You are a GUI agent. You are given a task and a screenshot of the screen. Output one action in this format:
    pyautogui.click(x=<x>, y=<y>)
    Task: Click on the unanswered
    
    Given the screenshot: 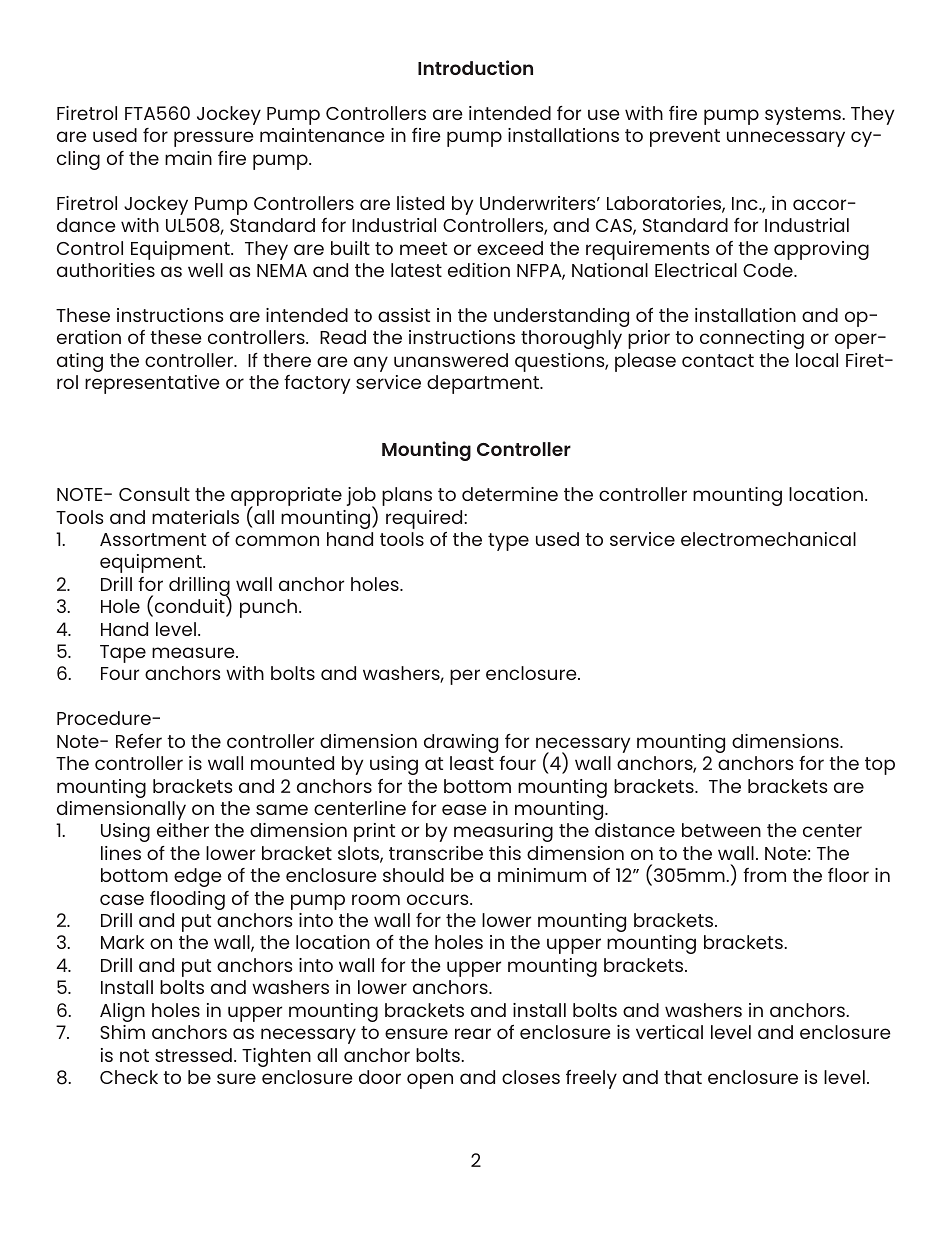 What is the action you would take?
    pyautogui.click(x=451, y=360)
